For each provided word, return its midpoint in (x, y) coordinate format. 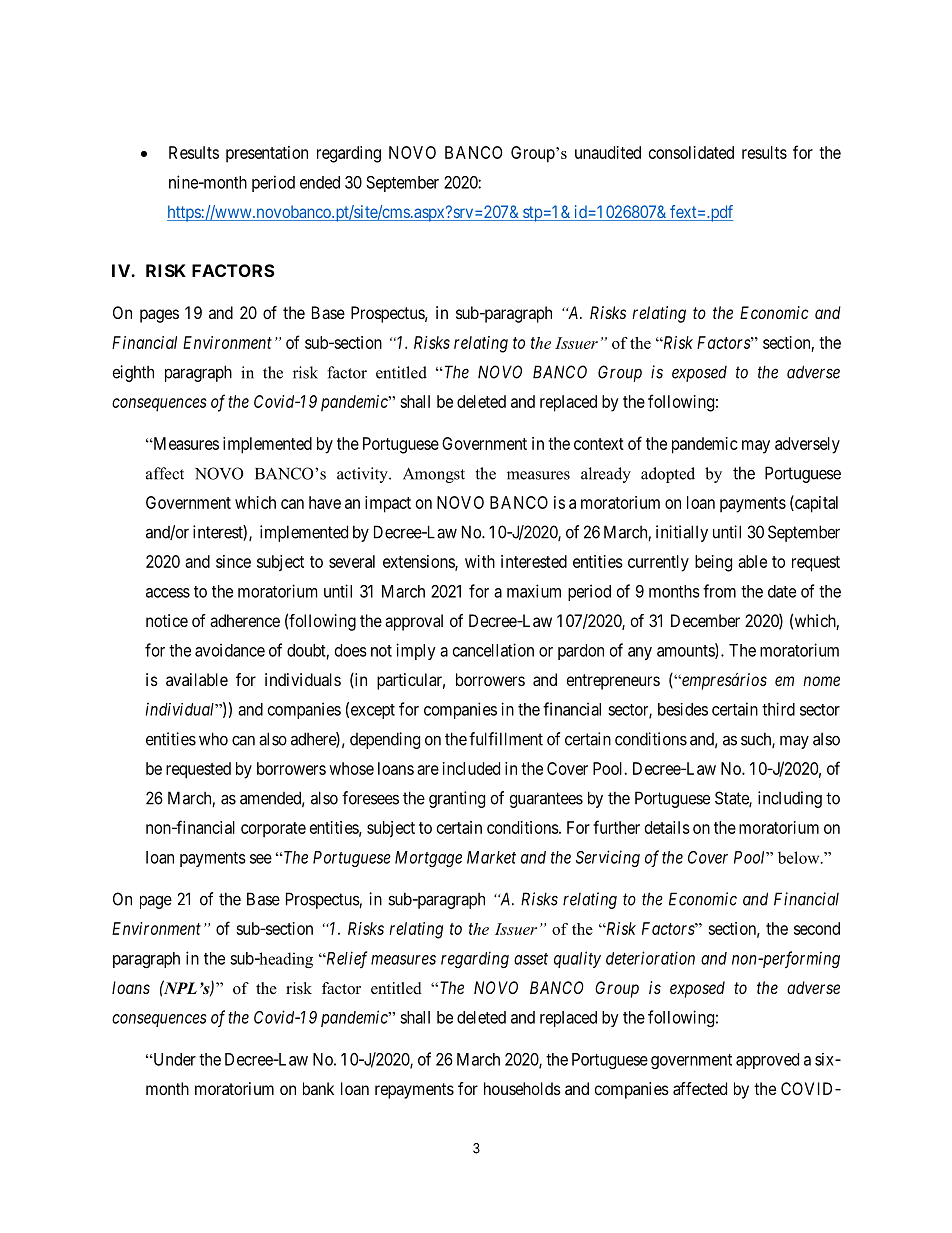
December (705, 620)
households (522, 1088)
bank (318, 1088)
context (599, 444)
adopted (668, 475)
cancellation (493, 650)
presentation (267, 154)
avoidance (230, 650)
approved (767, 1061)
